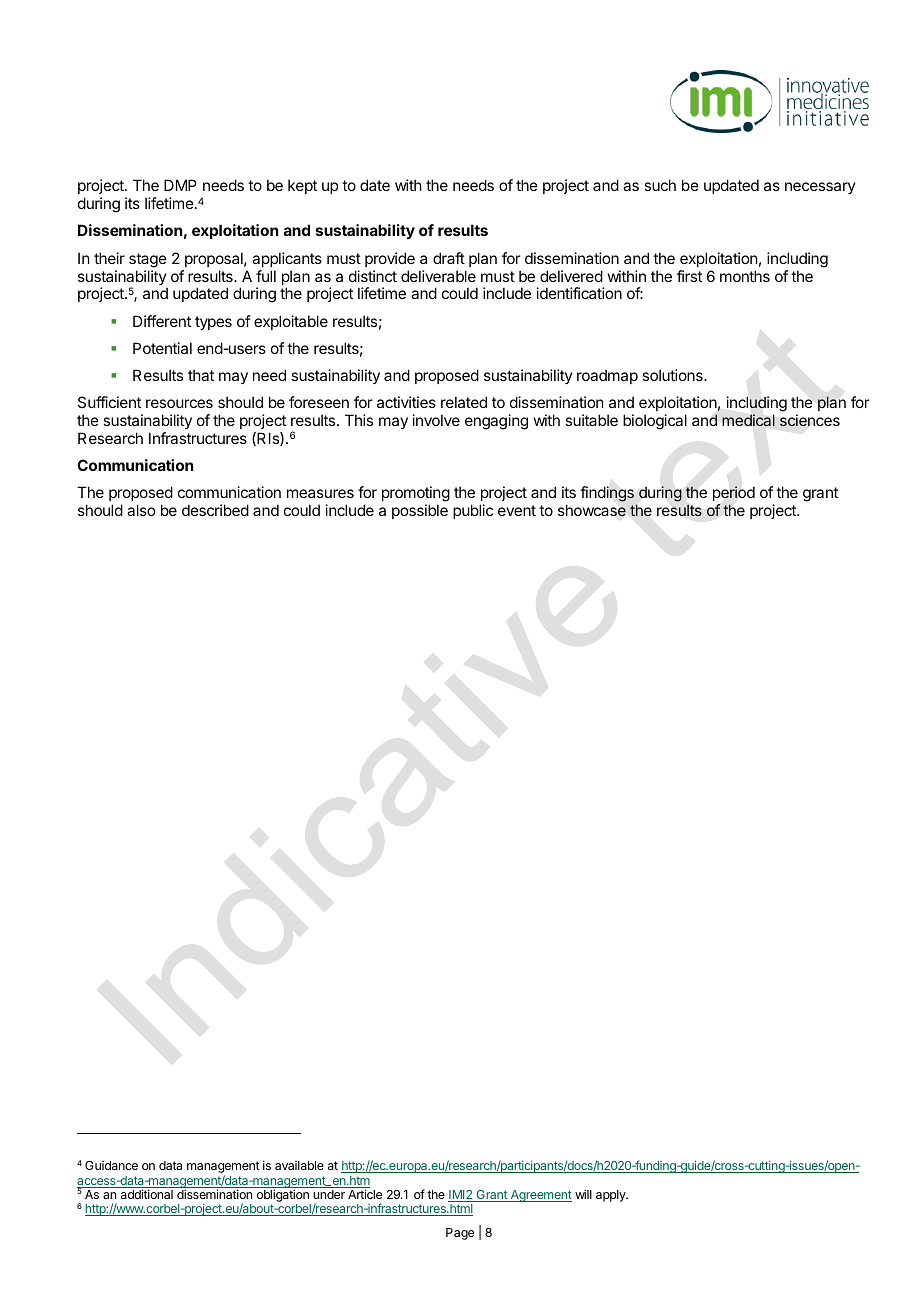  What do you see at coordinates (460, 1234) in the page?
I see `Page` at bounding box center [460, 1234].
